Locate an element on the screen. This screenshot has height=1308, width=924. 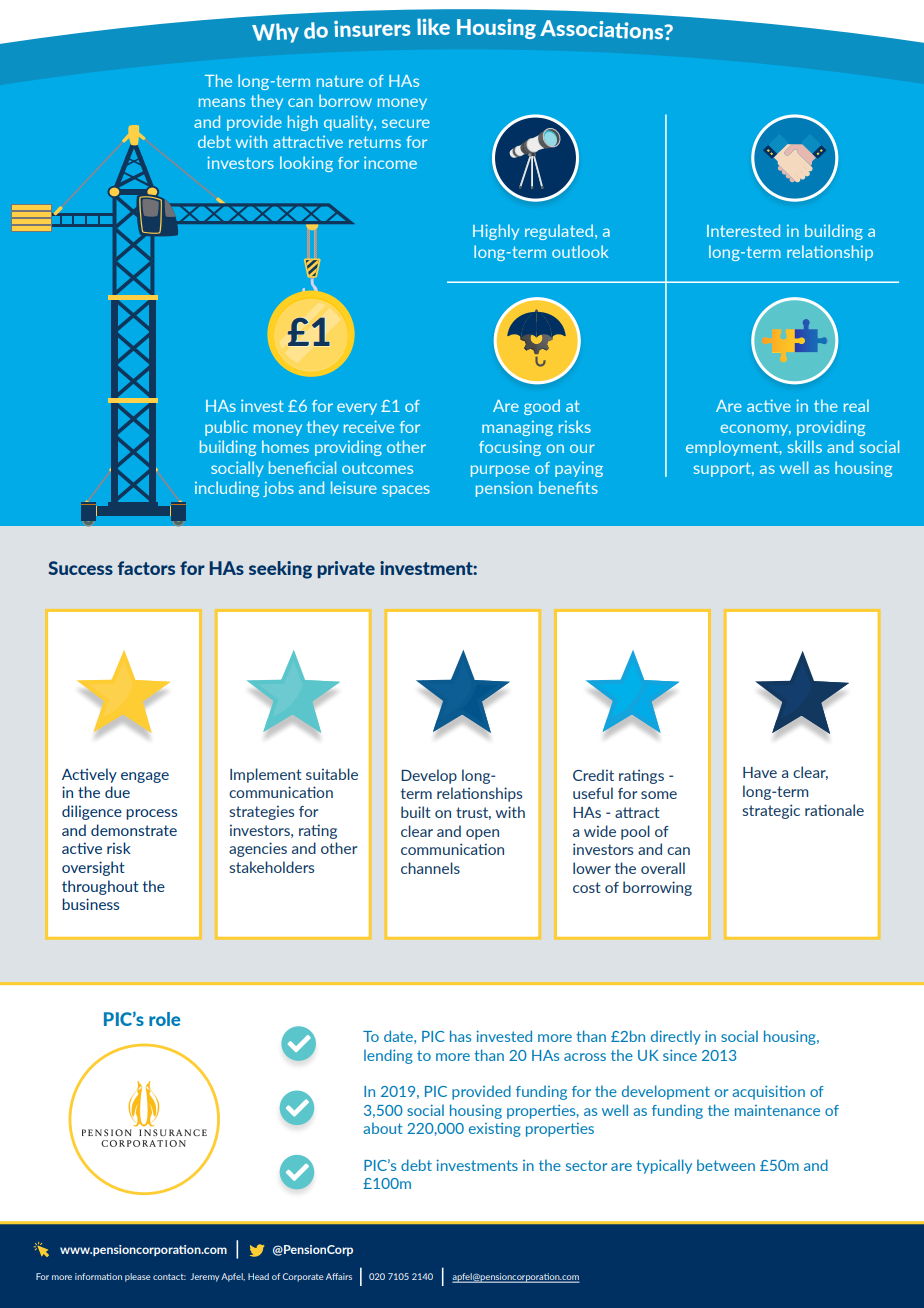
Affairs is located at coordinates (339, 1276).
